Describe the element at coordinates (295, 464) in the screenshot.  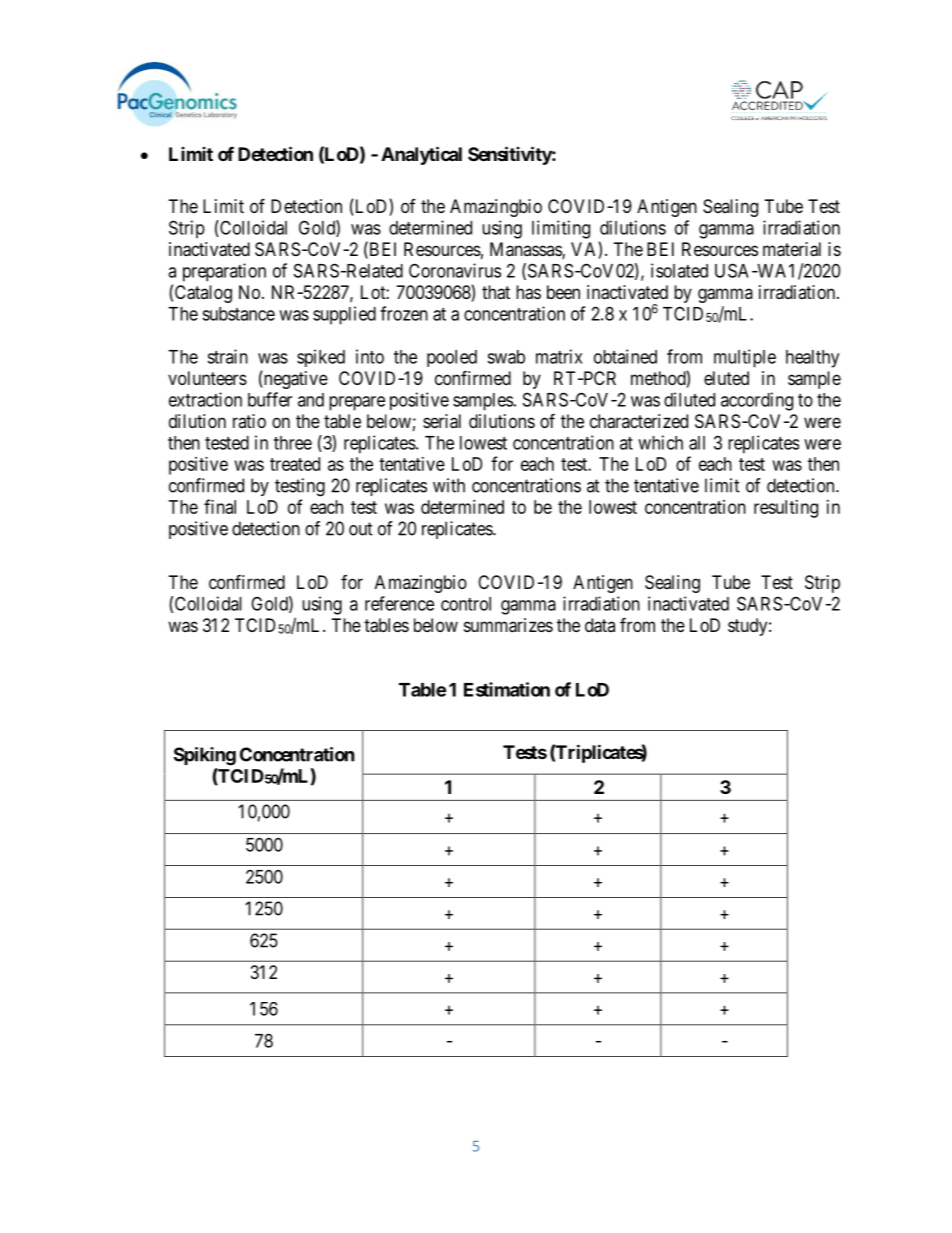
I see `treated` at that location.
